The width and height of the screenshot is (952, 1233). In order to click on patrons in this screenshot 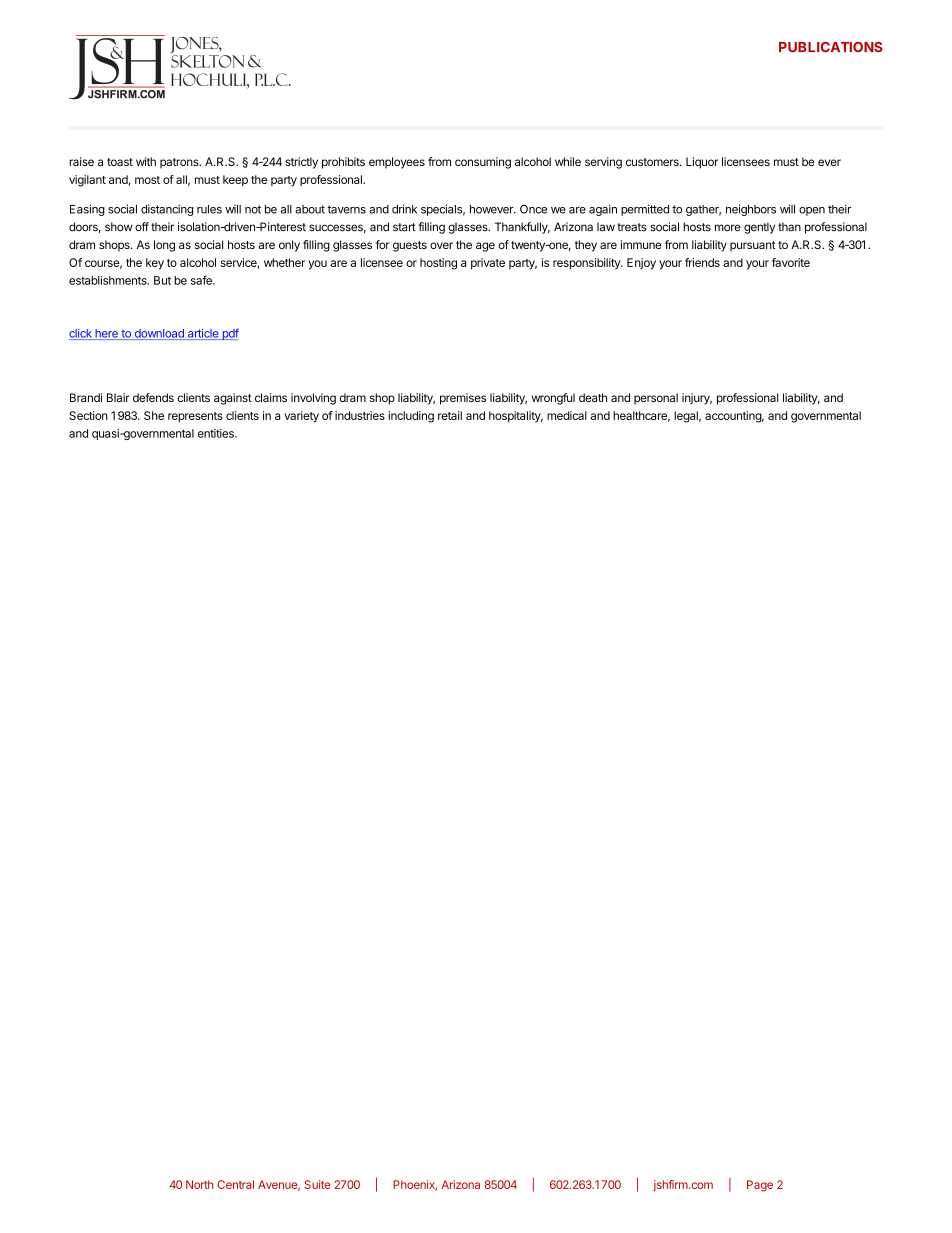, I will do `click(180, 163)`.
